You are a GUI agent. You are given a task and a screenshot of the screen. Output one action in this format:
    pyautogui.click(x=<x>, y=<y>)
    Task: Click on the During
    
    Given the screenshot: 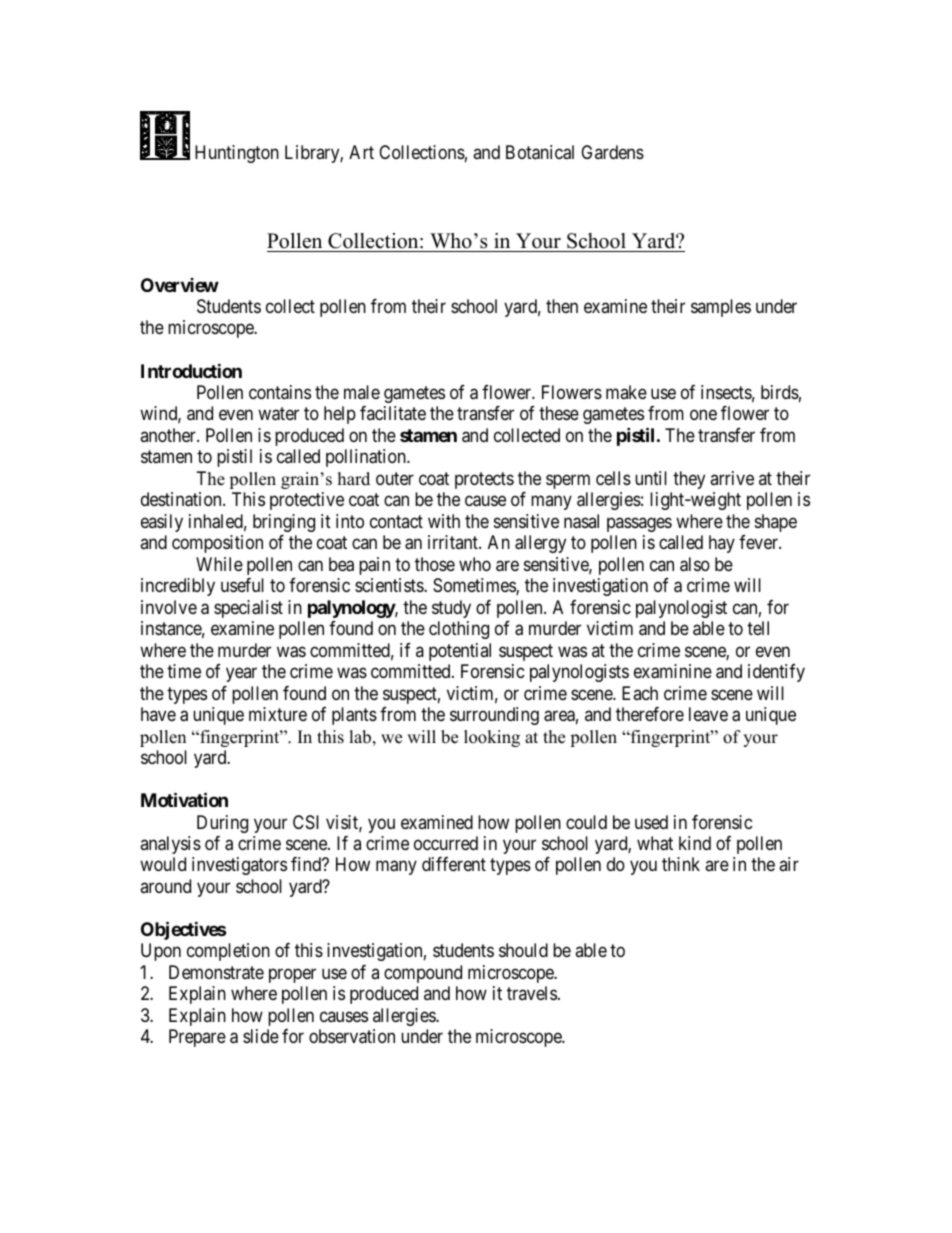 What is the action you would take?
    pyautogui.click(x=222, y=824)
